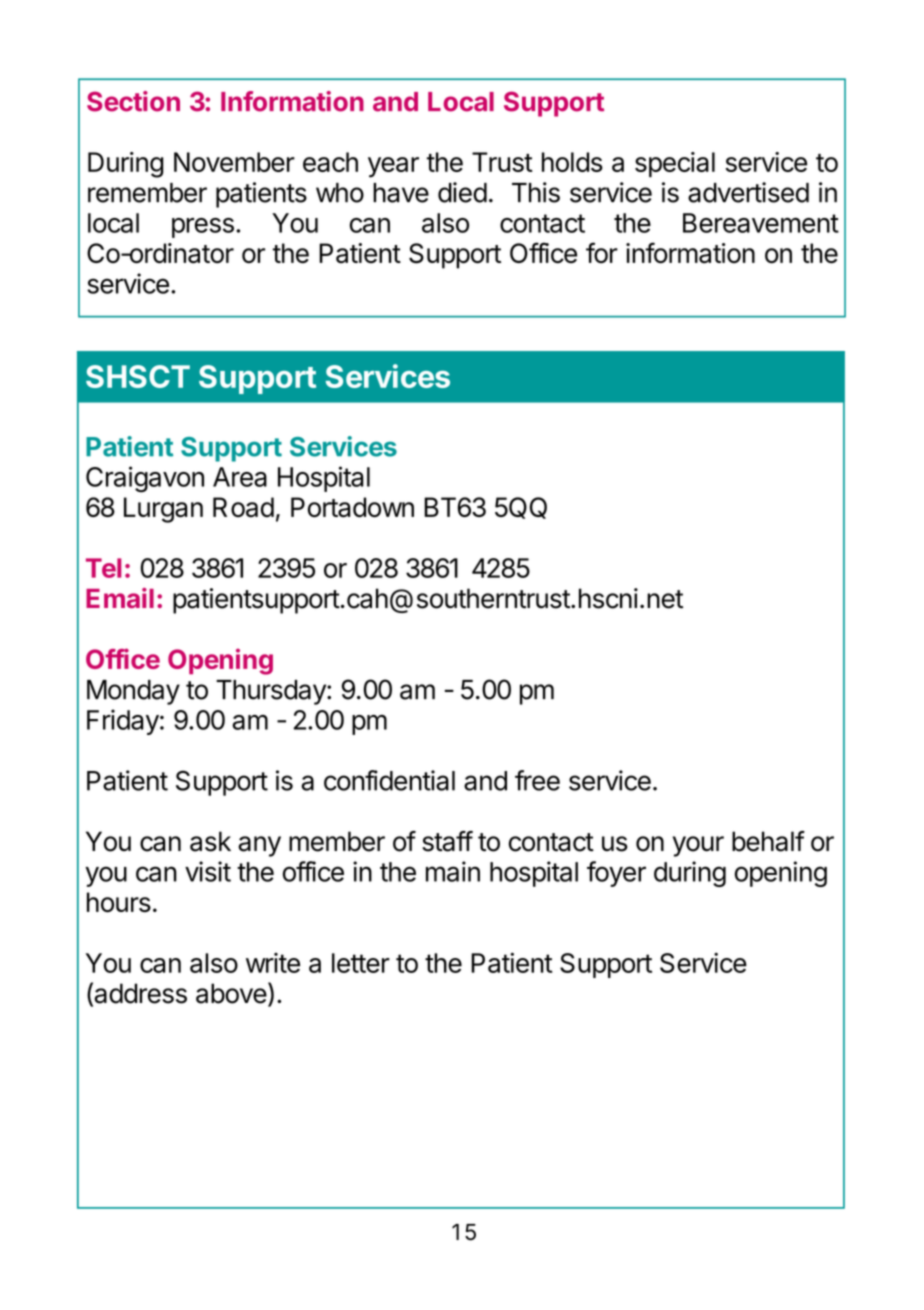 The image size is (924, 1310). I want to click on special, so click(675, 165).
